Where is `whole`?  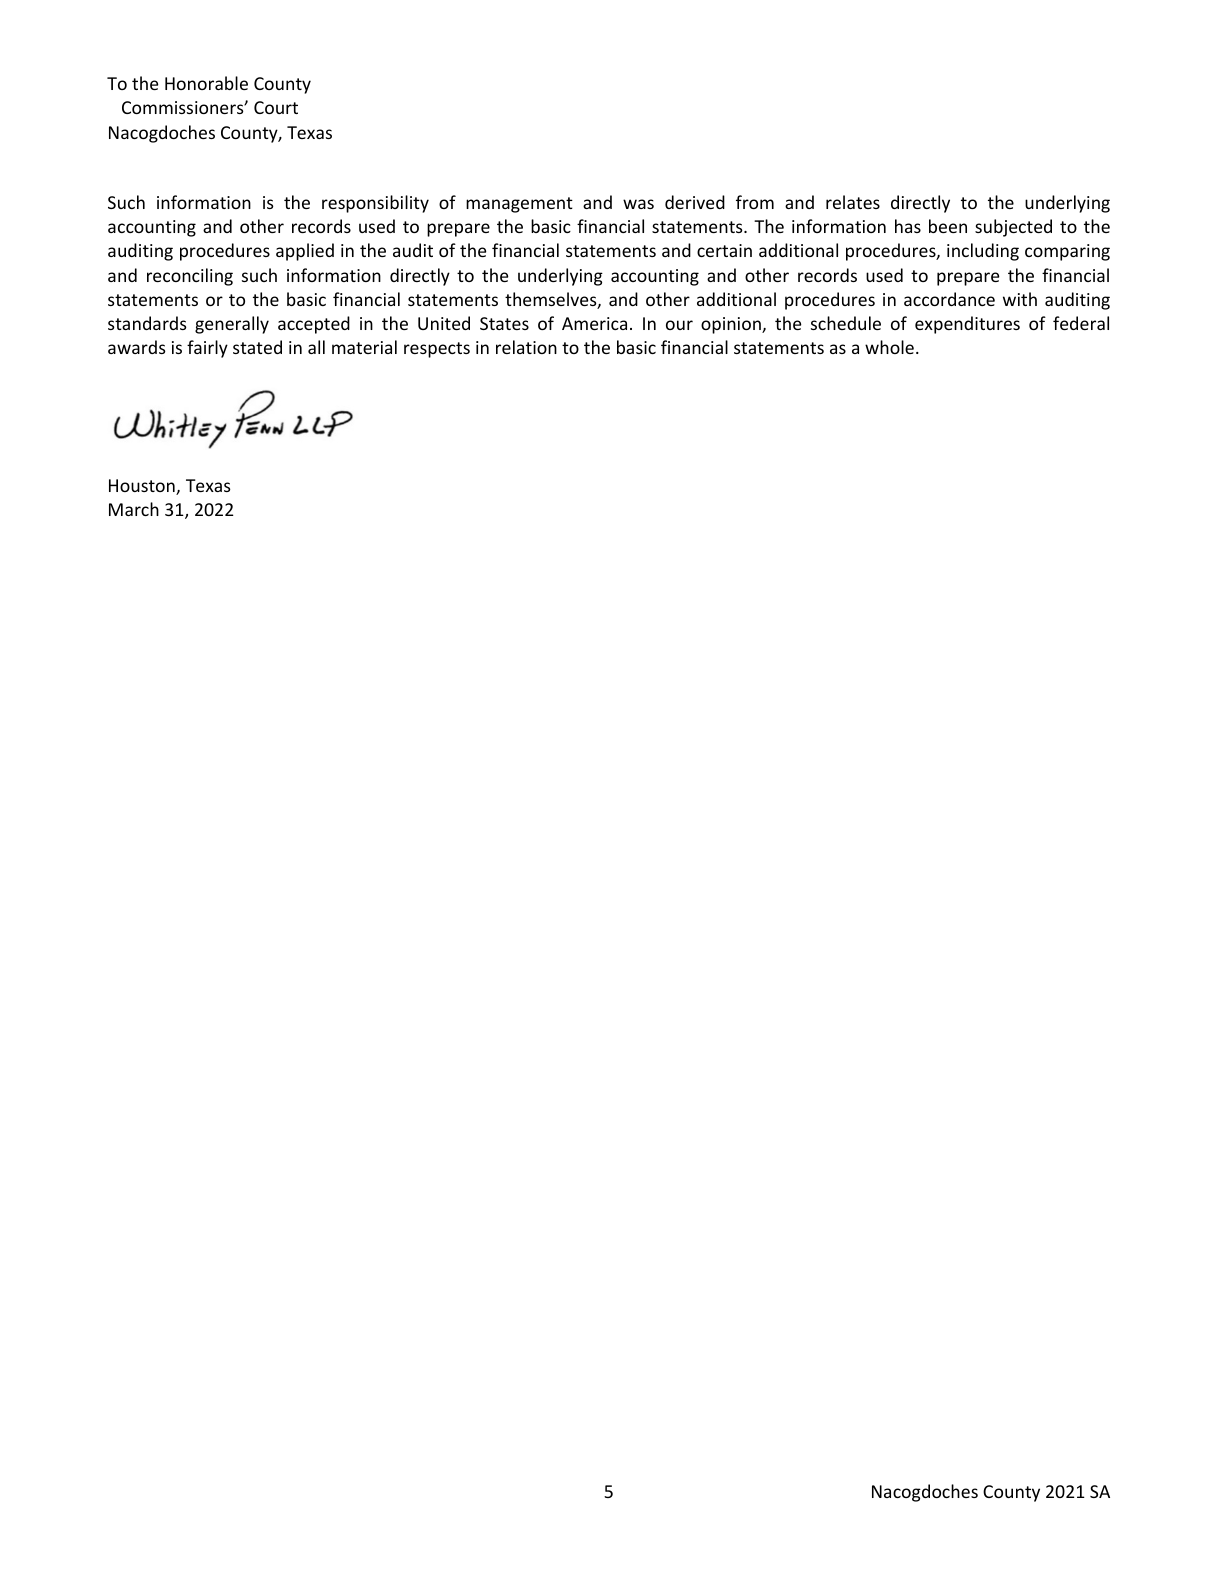
whole is located at coordinates (889, 347).
